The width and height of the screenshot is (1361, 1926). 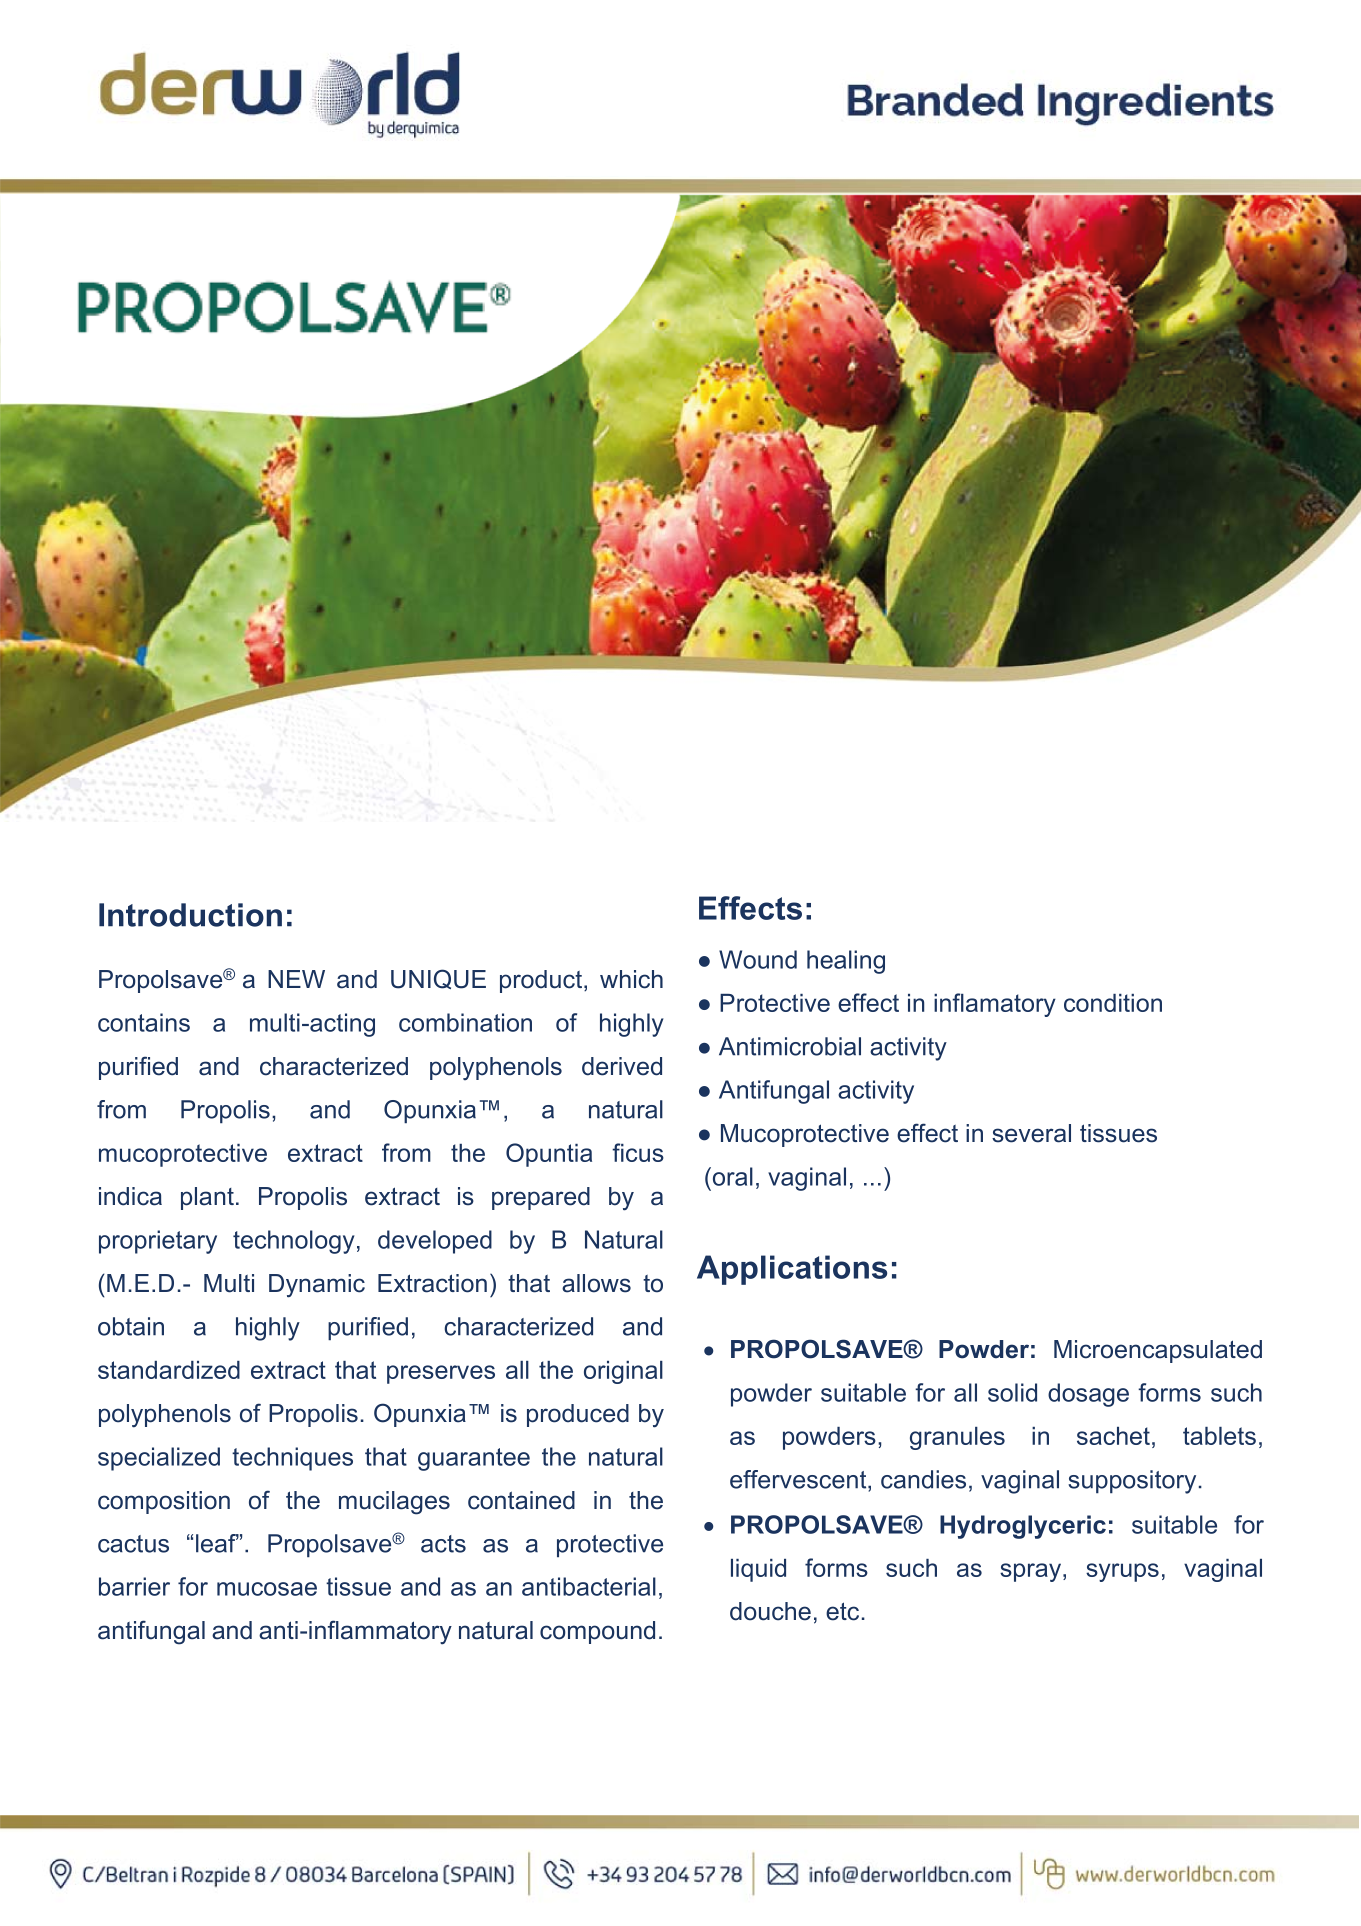 What do you see at coordinates (957, 1438) in the screenshot?
I see `granules` at bounding box center [957, 1438].
